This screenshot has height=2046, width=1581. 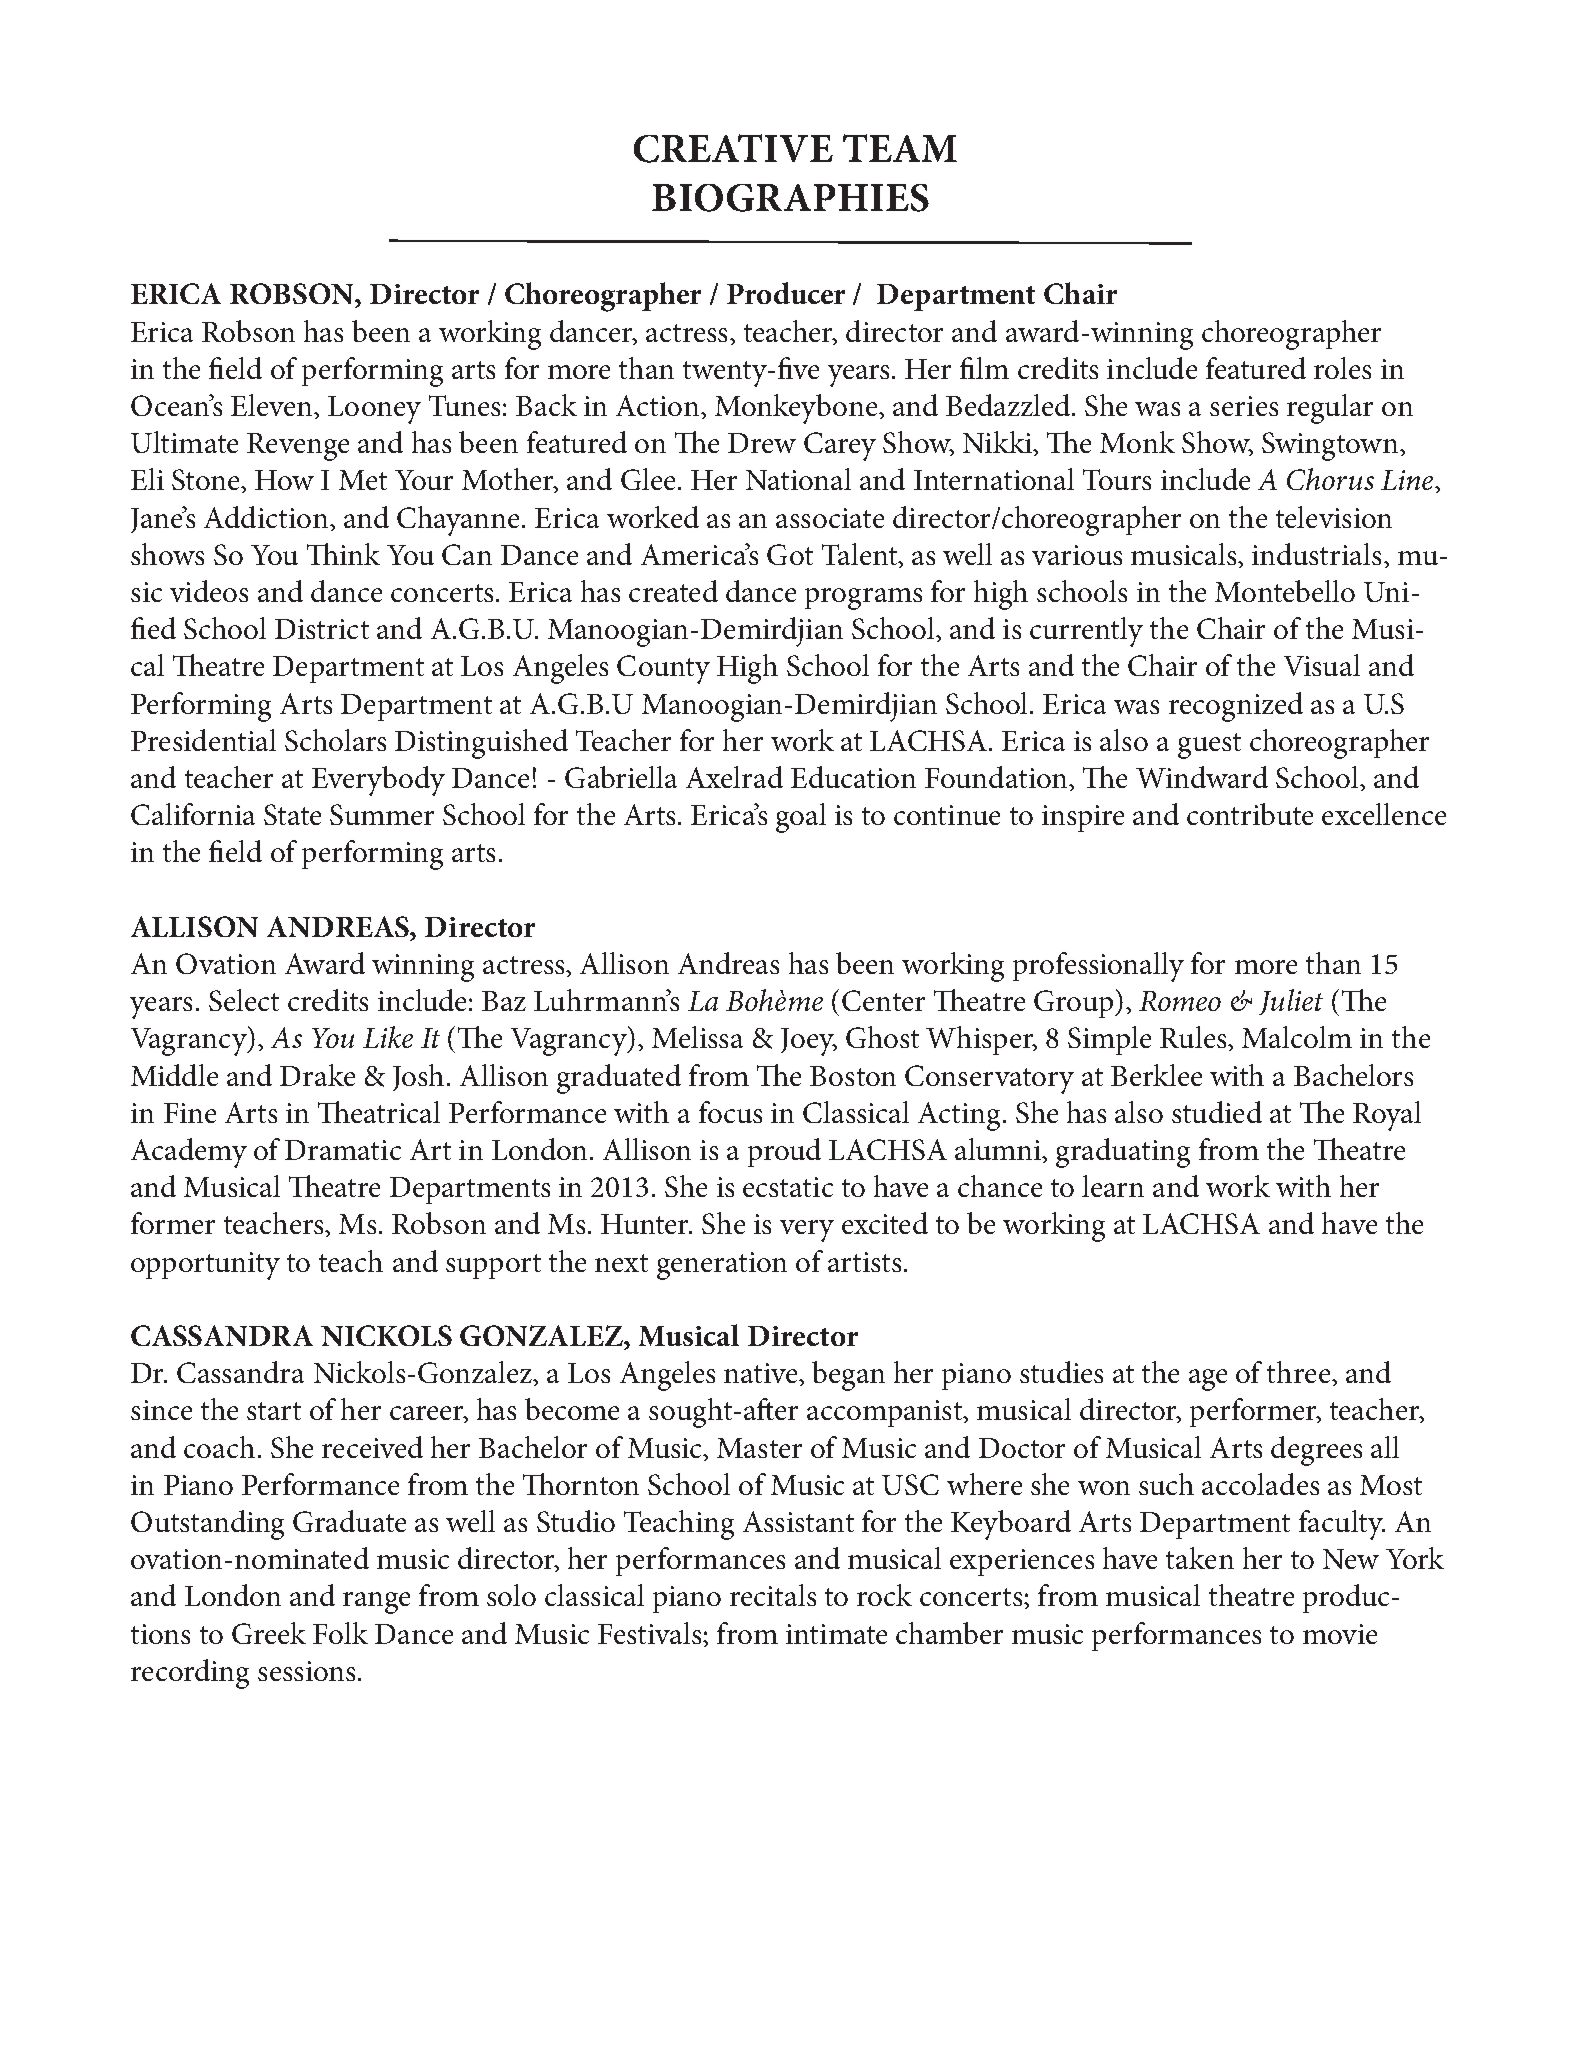 What do you see at coordinates (340, 1633) in the screenshot?
I see `Folk` at bounding box center [340, 1633].
